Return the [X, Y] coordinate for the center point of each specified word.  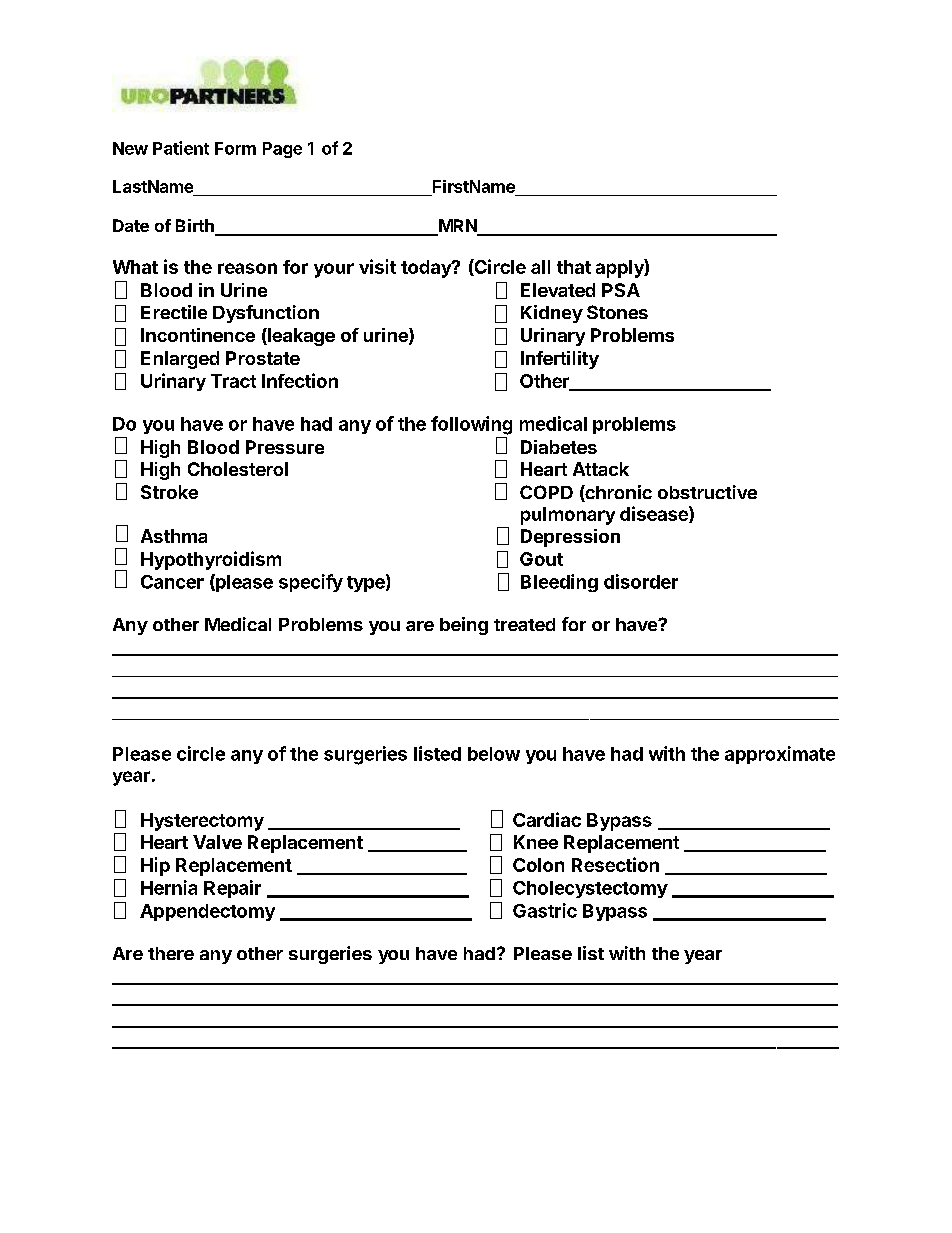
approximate [780, 755]
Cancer [172, 582]
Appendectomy [207, 912]
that [574, 267]
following [471, 425]
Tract [233, 381]
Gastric [545, 910]
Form [235, 148]
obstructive [707, 492]
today [427, 269]
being [464, 626]
